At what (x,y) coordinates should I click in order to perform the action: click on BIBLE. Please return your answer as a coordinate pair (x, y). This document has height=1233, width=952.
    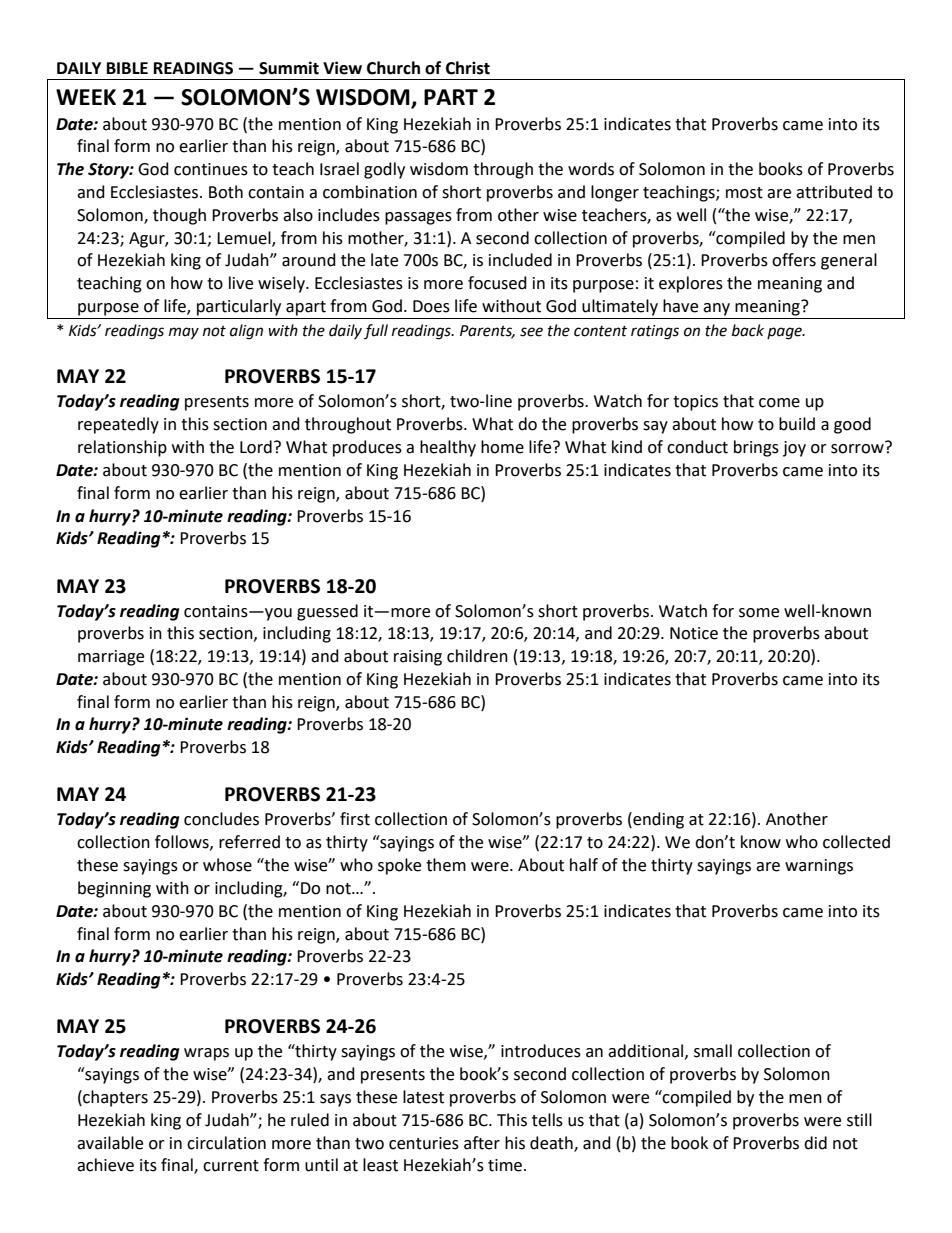
    Looking at the image, I should click on (127, 68).
